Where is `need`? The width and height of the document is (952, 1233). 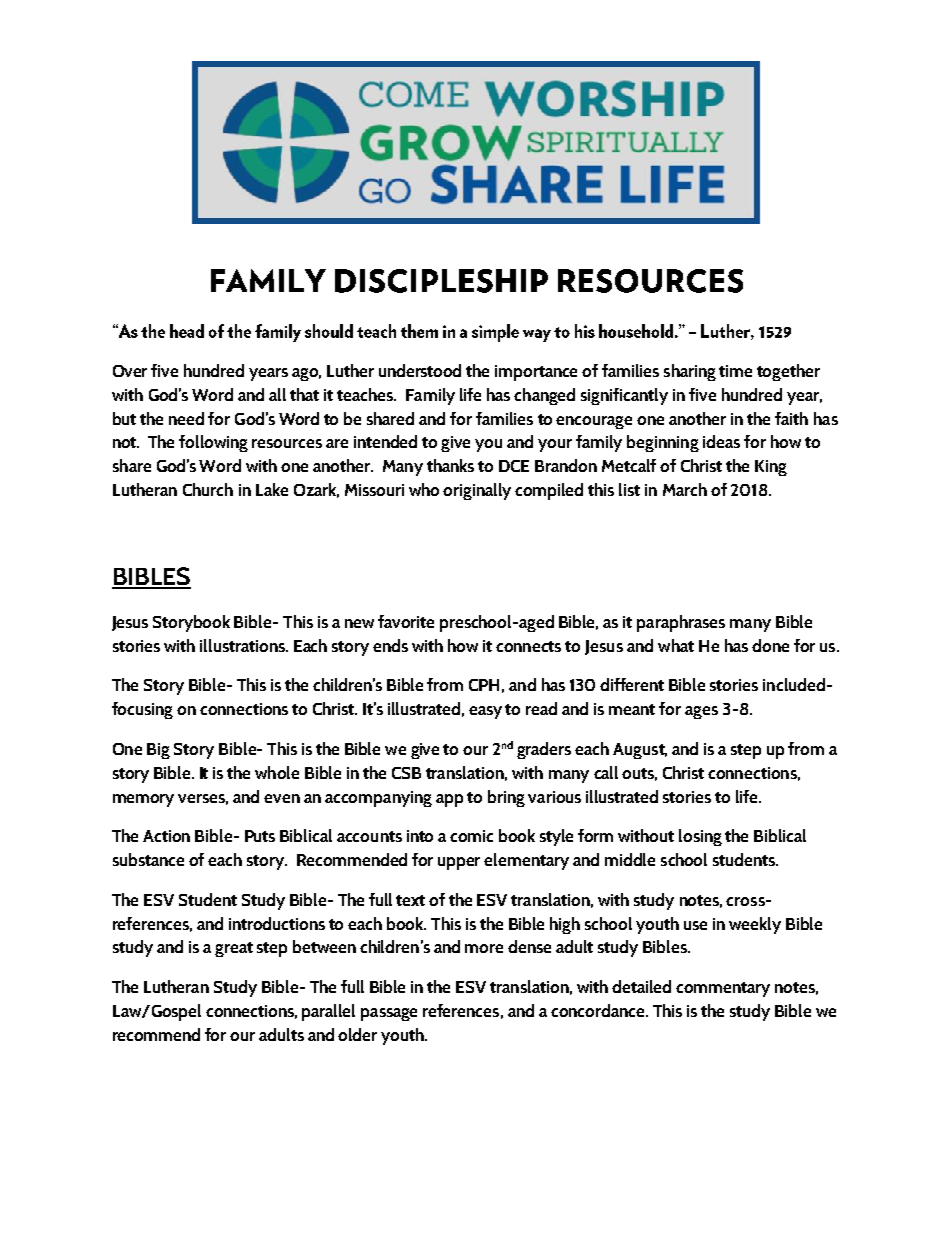
need is located at coordinates (186, 418).
